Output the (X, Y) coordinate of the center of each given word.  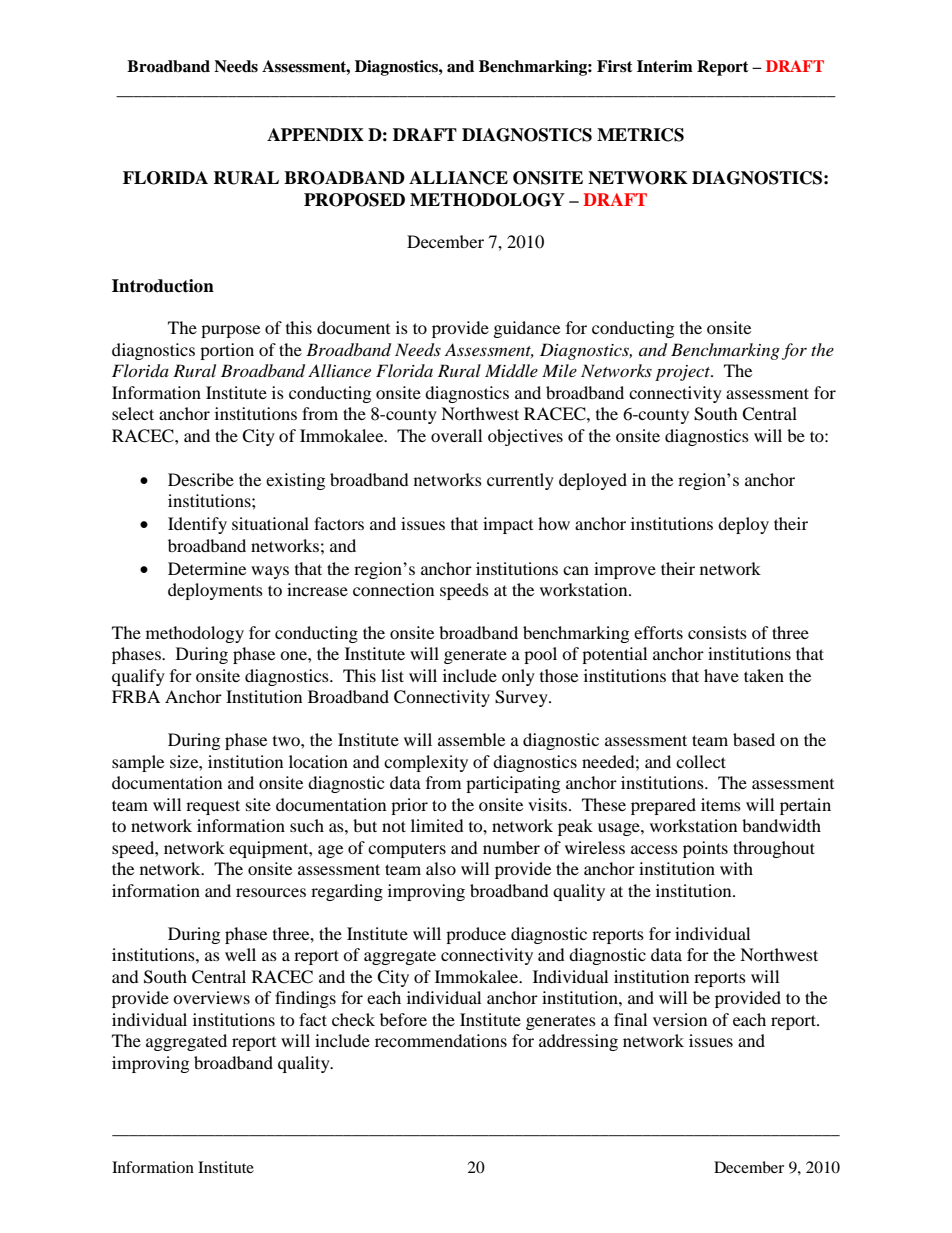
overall (456, 435)
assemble (471, 739)
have (721, 675)
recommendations (441, 1040)
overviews (211, 997)
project (683, 373)
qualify (138, 677)
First (615, 66)
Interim (665, 66)
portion (227, 351)
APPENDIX (315, 135)
